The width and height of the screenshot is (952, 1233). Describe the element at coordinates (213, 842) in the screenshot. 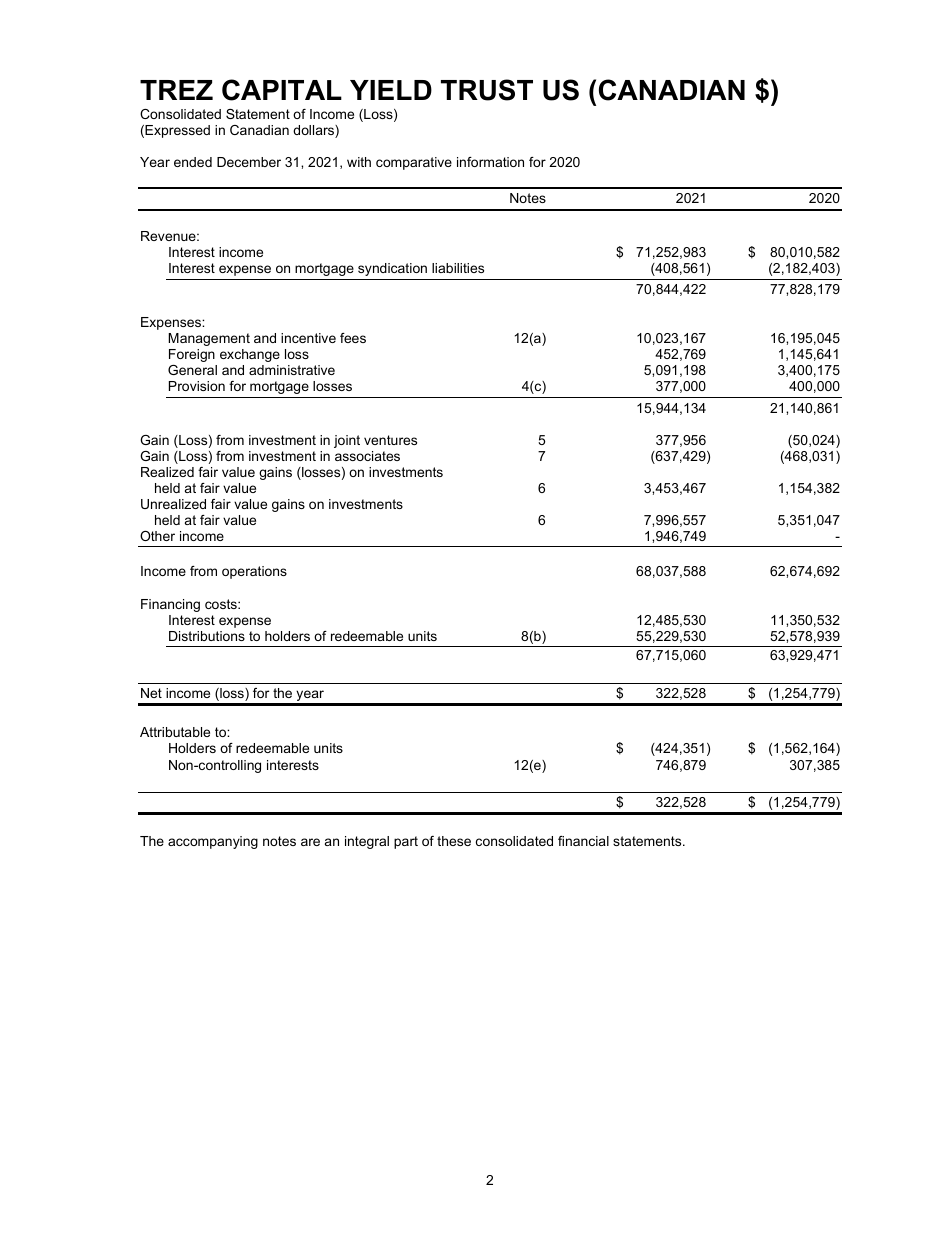

I see `accompanying` at that location.
